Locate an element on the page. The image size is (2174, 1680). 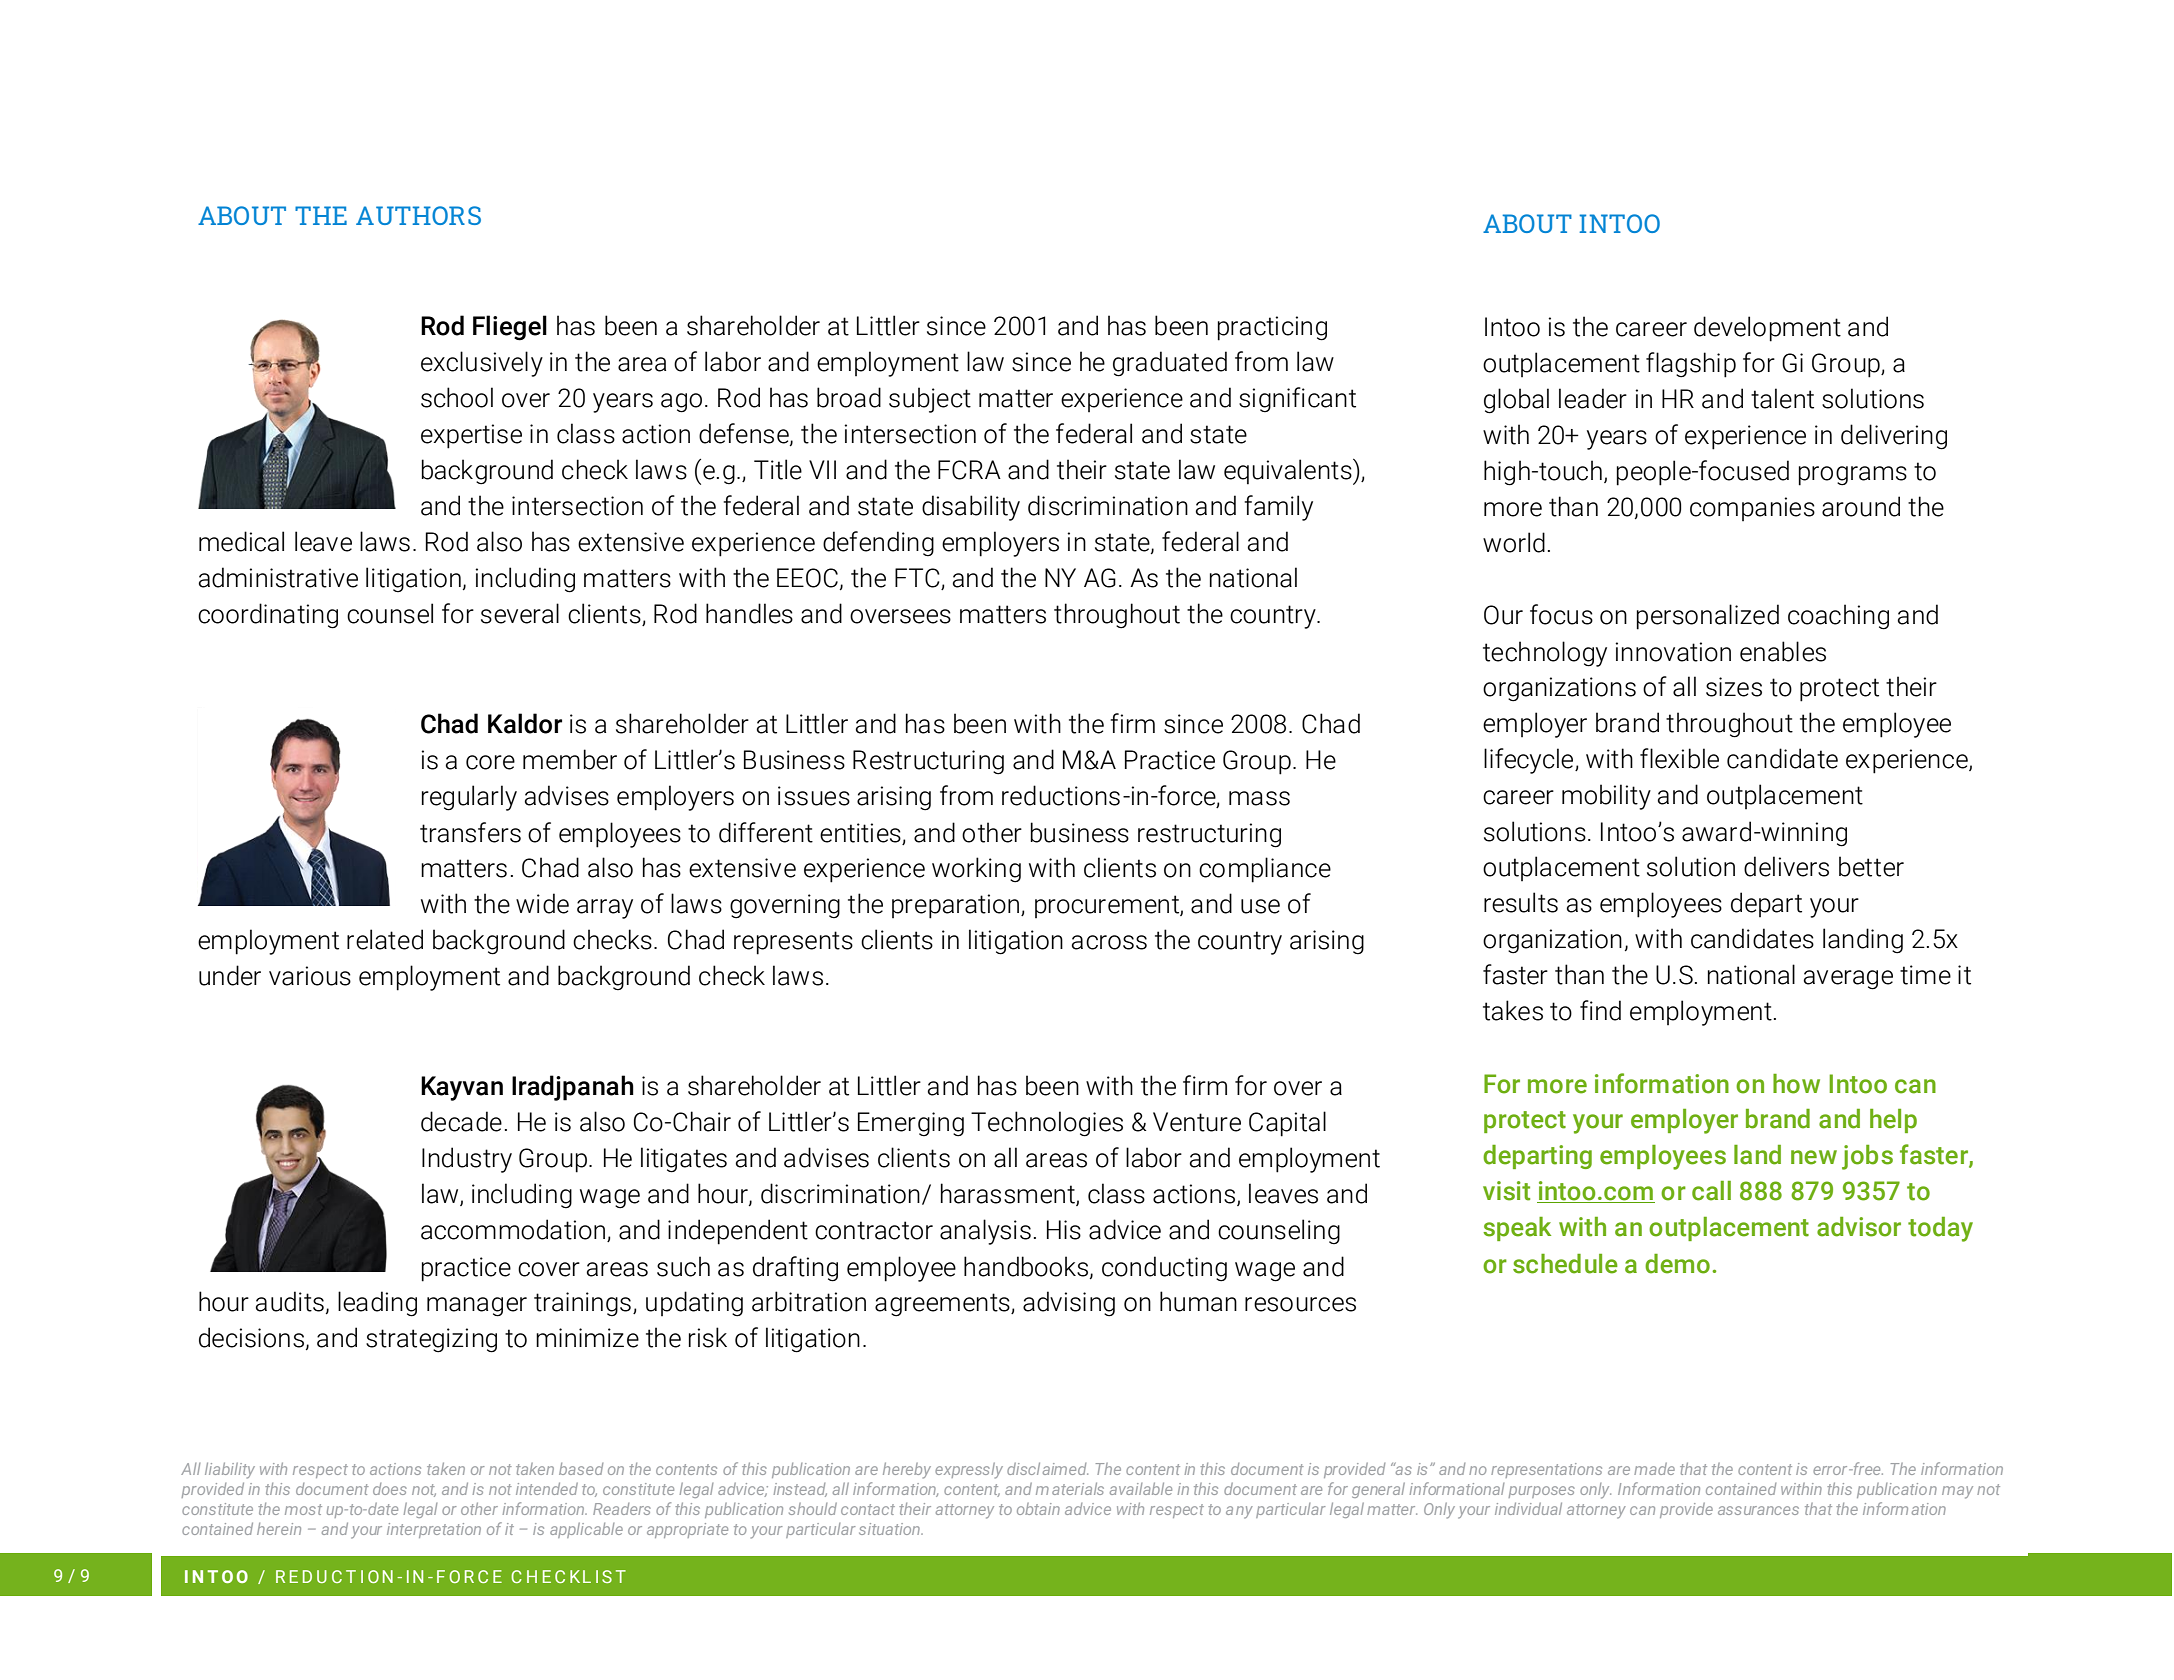
does is located at coordinates (390, 1489).
